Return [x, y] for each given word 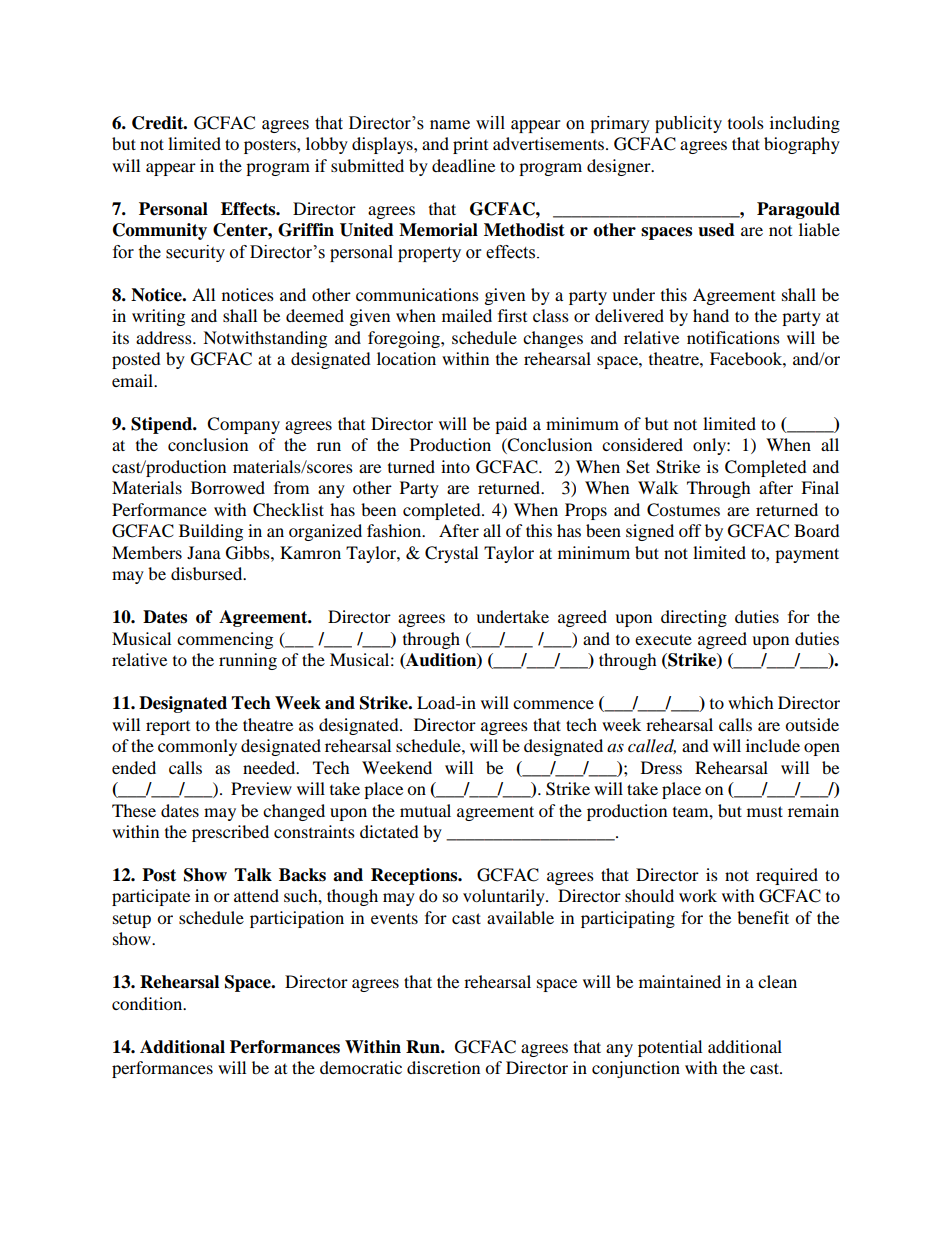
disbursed [208, 573]
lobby [327, 145]
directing [694, 618]
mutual [425, 810]
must [765, 811]
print [470, 145]
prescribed [230, 833]
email [134, 380]
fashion [395, 530]
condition [148, 1003]
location [406, 358]
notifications [733, 337]
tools [746, 122]
